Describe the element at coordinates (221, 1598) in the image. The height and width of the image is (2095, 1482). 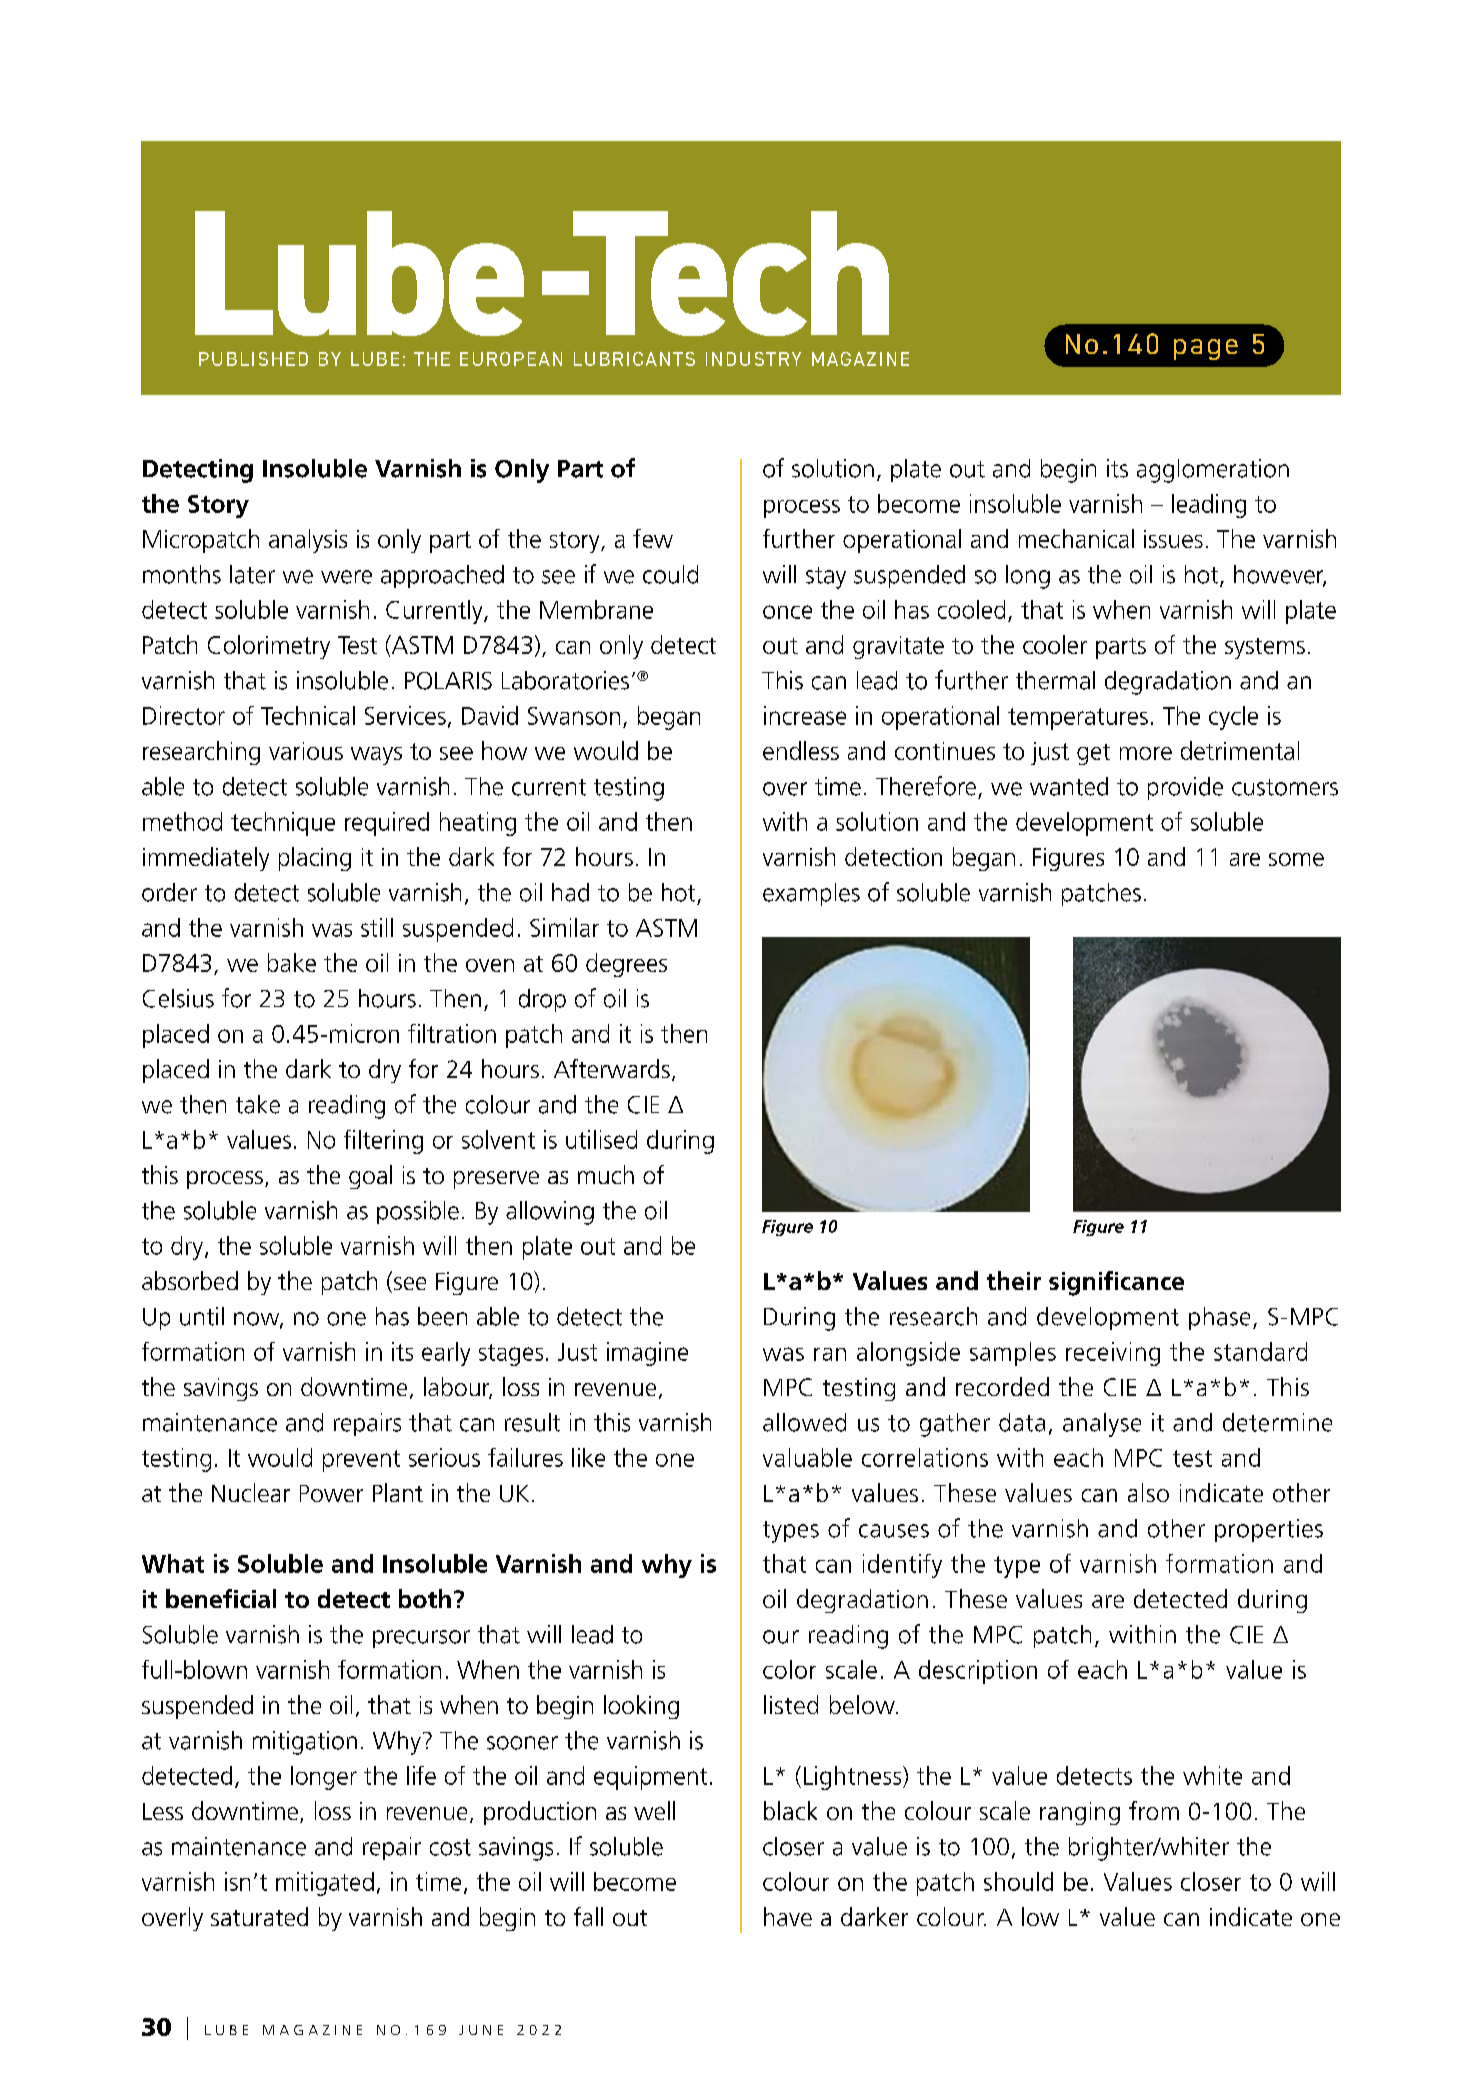
I see `beneficial` at that location.
